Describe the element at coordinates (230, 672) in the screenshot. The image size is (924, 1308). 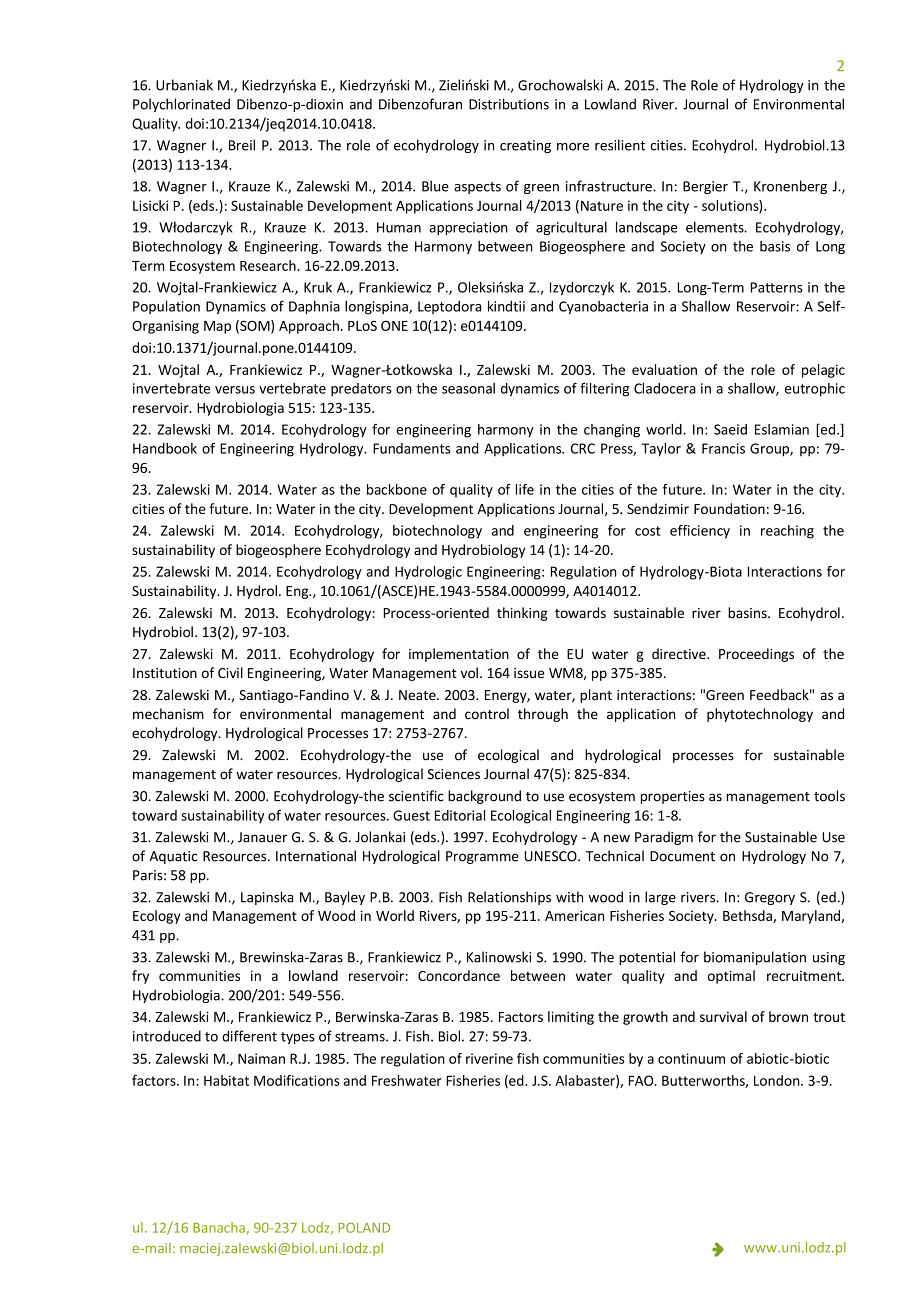
I see `Civil` at that location.
